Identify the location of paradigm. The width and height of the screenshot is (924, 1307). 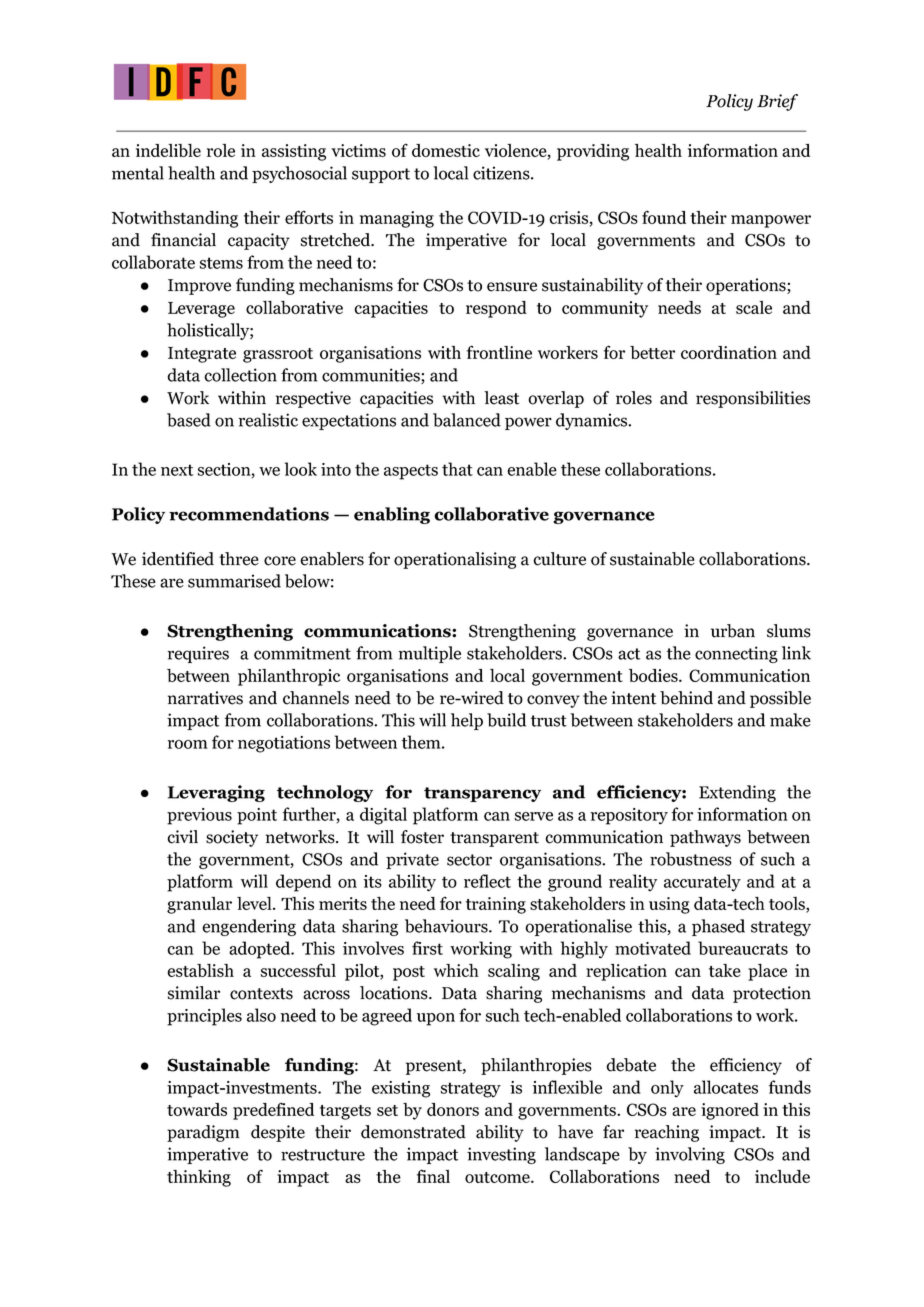
(203, 1133).
